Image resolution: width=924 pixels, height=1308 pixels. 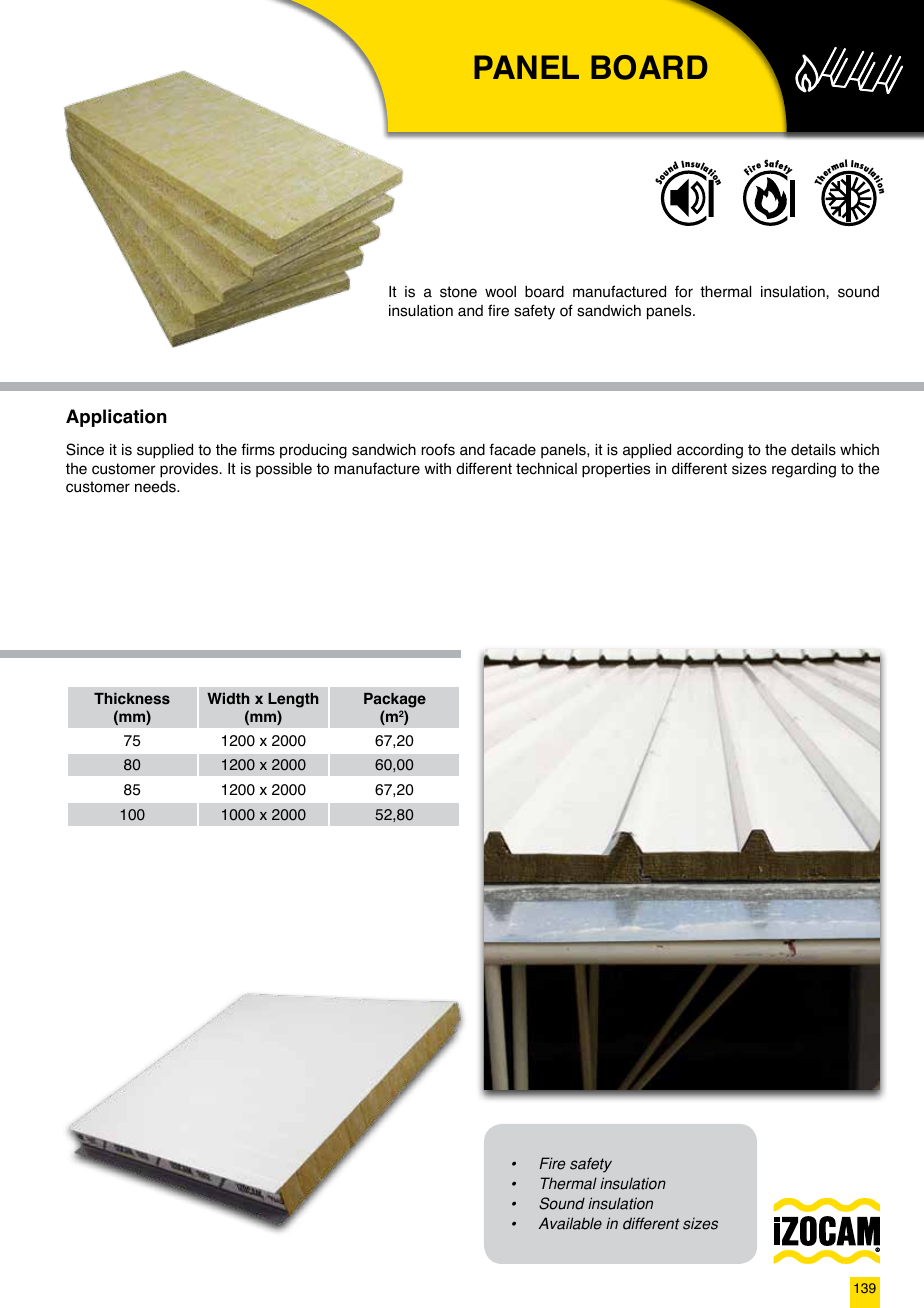 I want to click on stone, so click(x=458, y=292).
